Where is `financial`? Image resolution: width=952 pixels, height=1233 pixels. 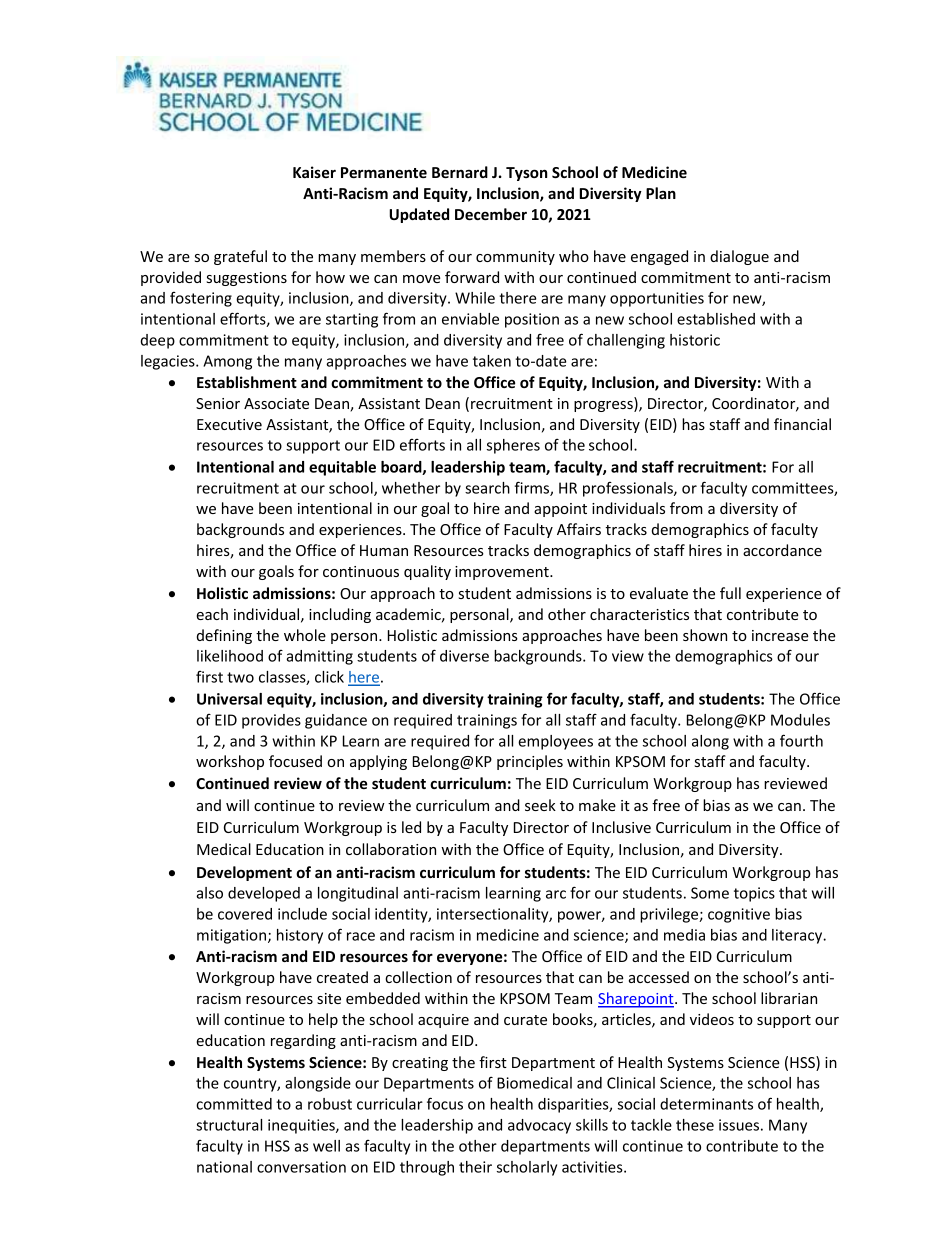 financial is located at coordinates (802, 424).
